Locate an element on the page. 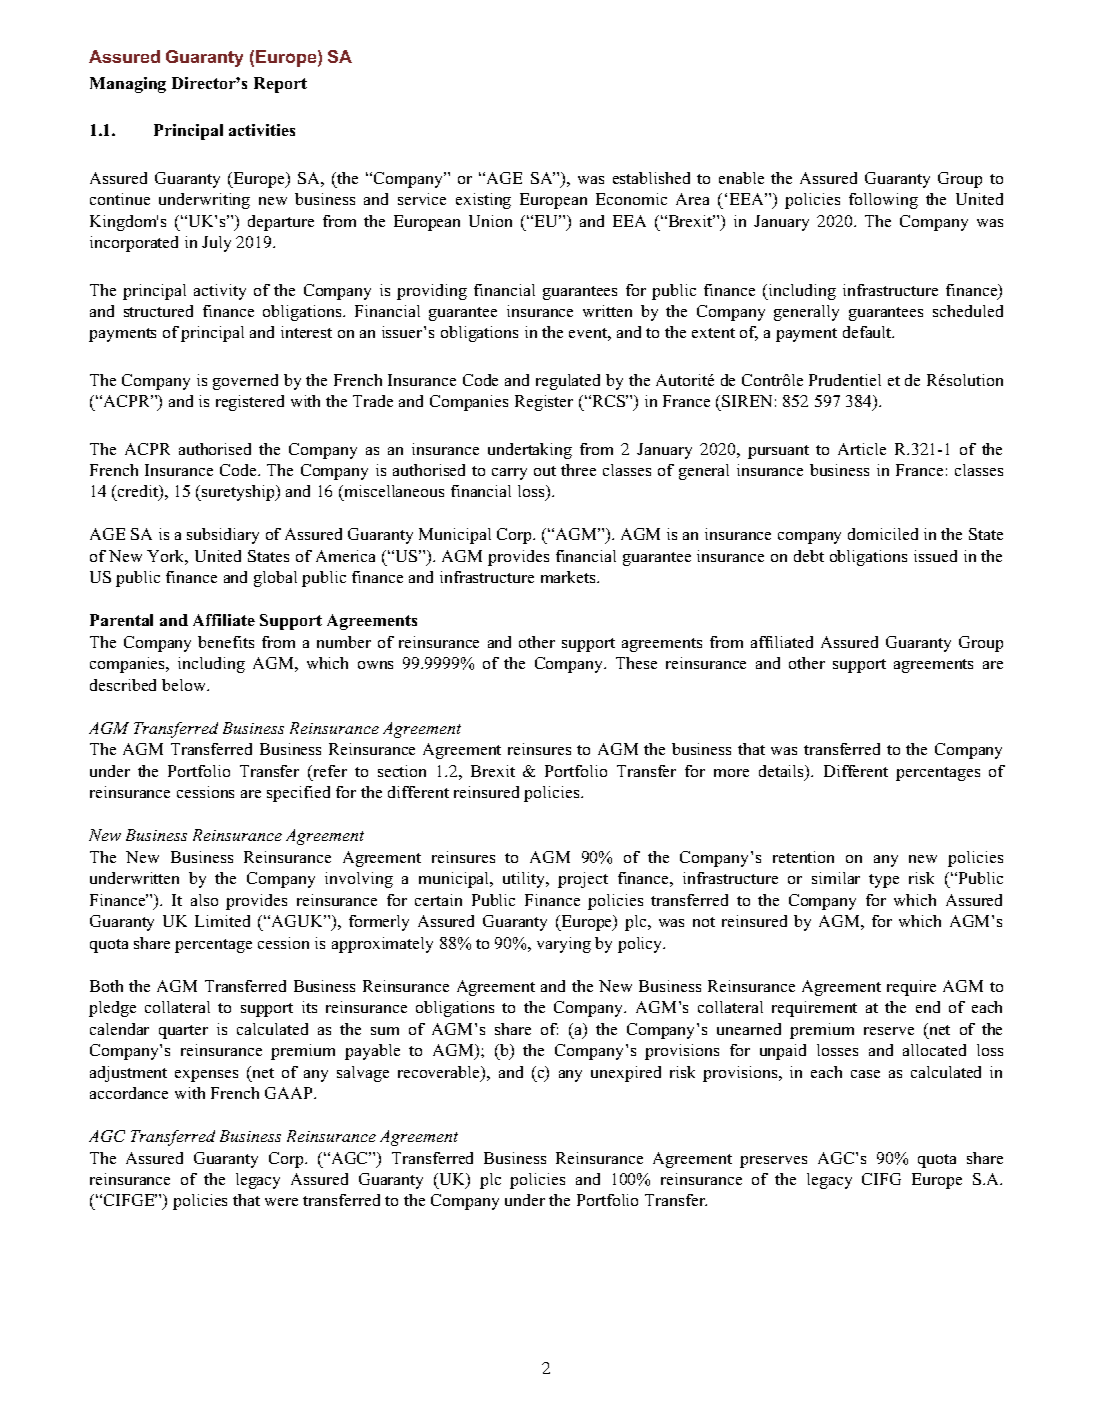 Image resolution: width=1096 pixels, height=1418 pixels. regulated is located at coordinates (568, 382).
